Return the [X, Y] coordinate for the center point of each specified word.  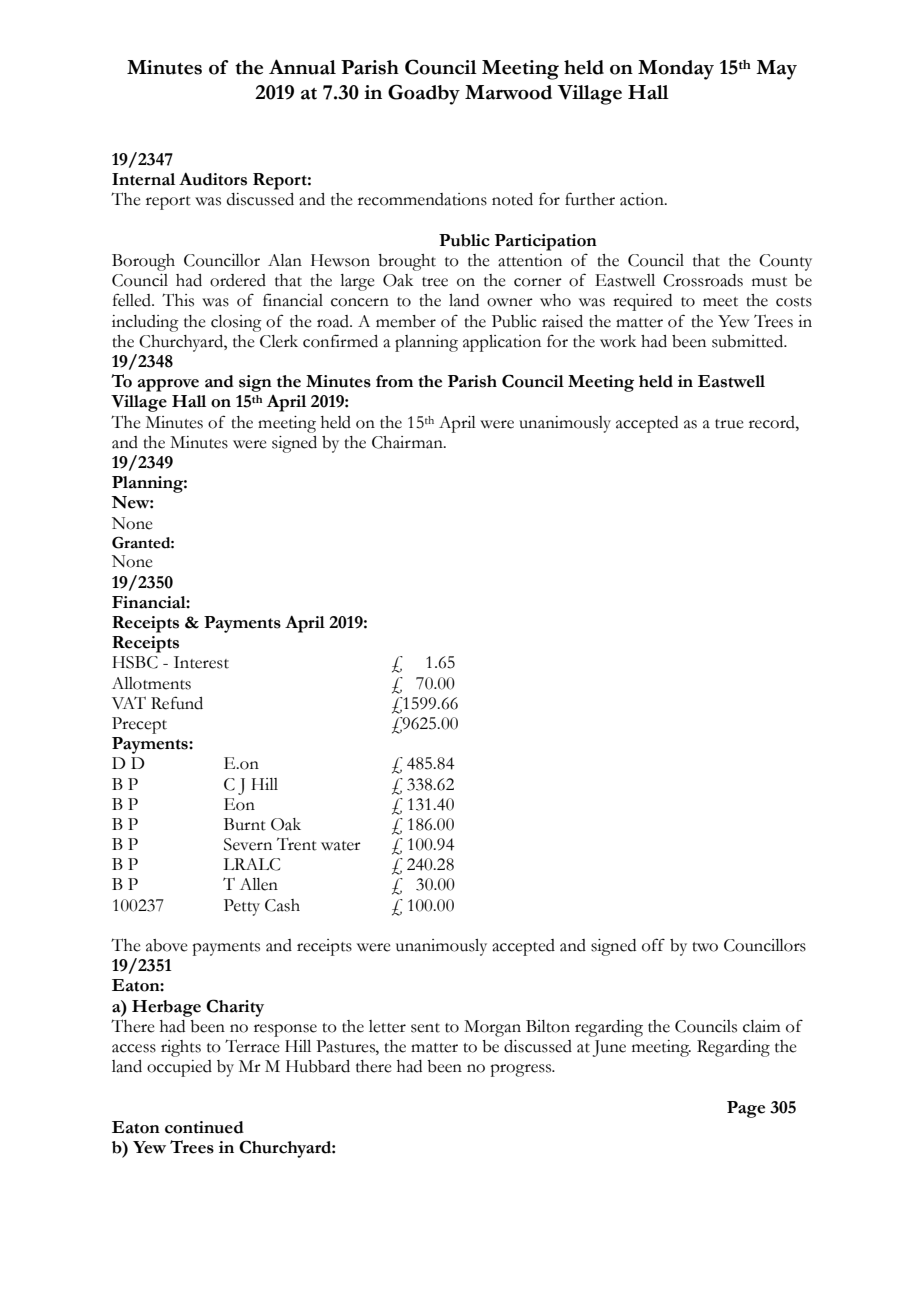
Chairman [408, 442]
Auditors [213, 179]
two [705, 947]
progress [522, 1070]
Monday [676, 70]
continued [204, 1127]
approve [168, 385]
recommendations [422, 199]
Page [746, 1109]
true [729, 424]
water [341, 846]
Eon [239, 804]
